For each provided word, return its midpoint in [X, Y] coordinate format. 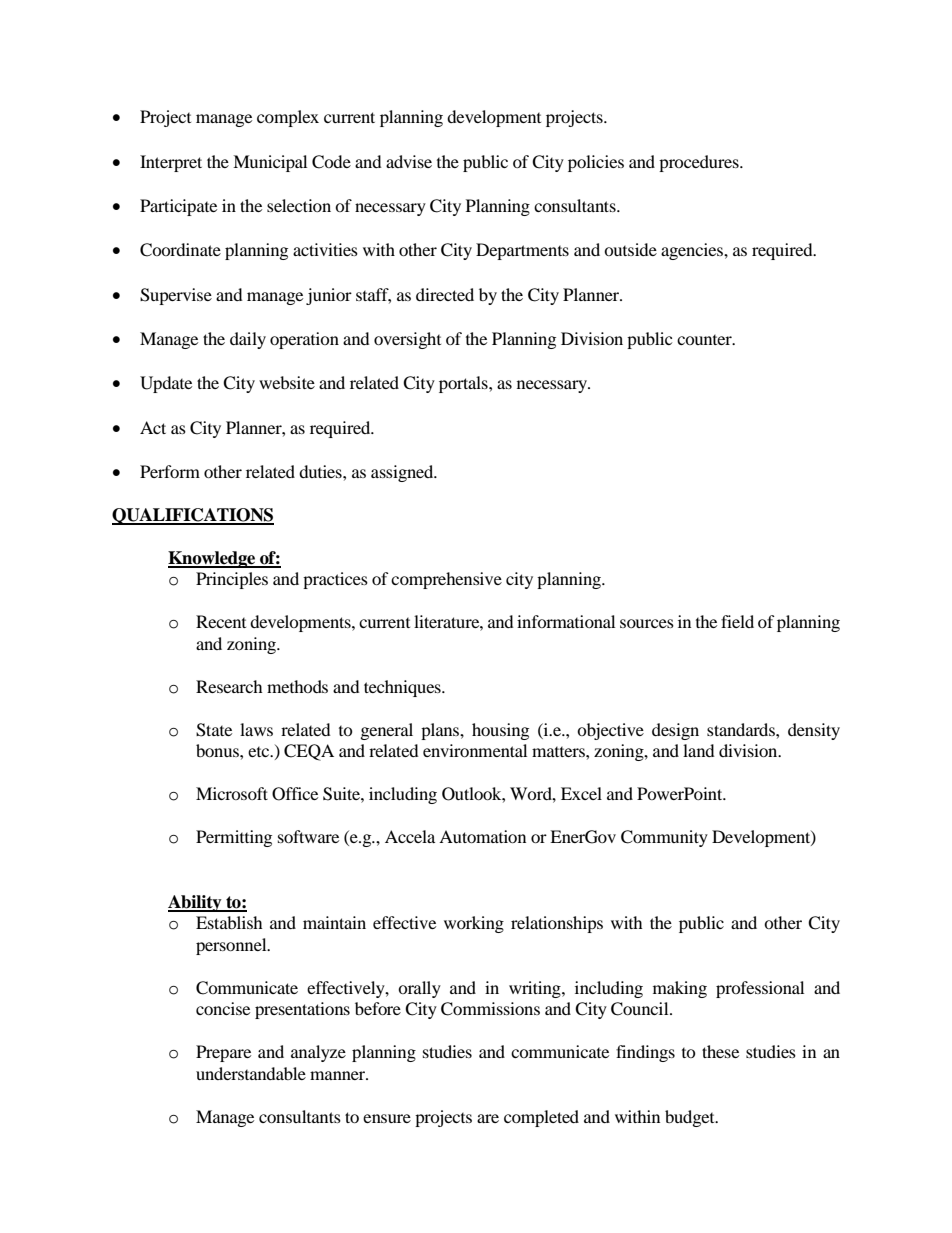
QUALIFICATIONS [193, 516]
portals [464, 384]
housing [500, 731]
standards [742, 729]
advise [409, 161]
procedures [700, 163]
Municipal [270, 163]
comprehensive [446, 580]
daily [248, 340]
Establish [229, 922]
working [474, 924]
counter [705, 340]
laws [256, 729]
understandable [251, 1073]
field [737, 621]
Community [664, 838]
